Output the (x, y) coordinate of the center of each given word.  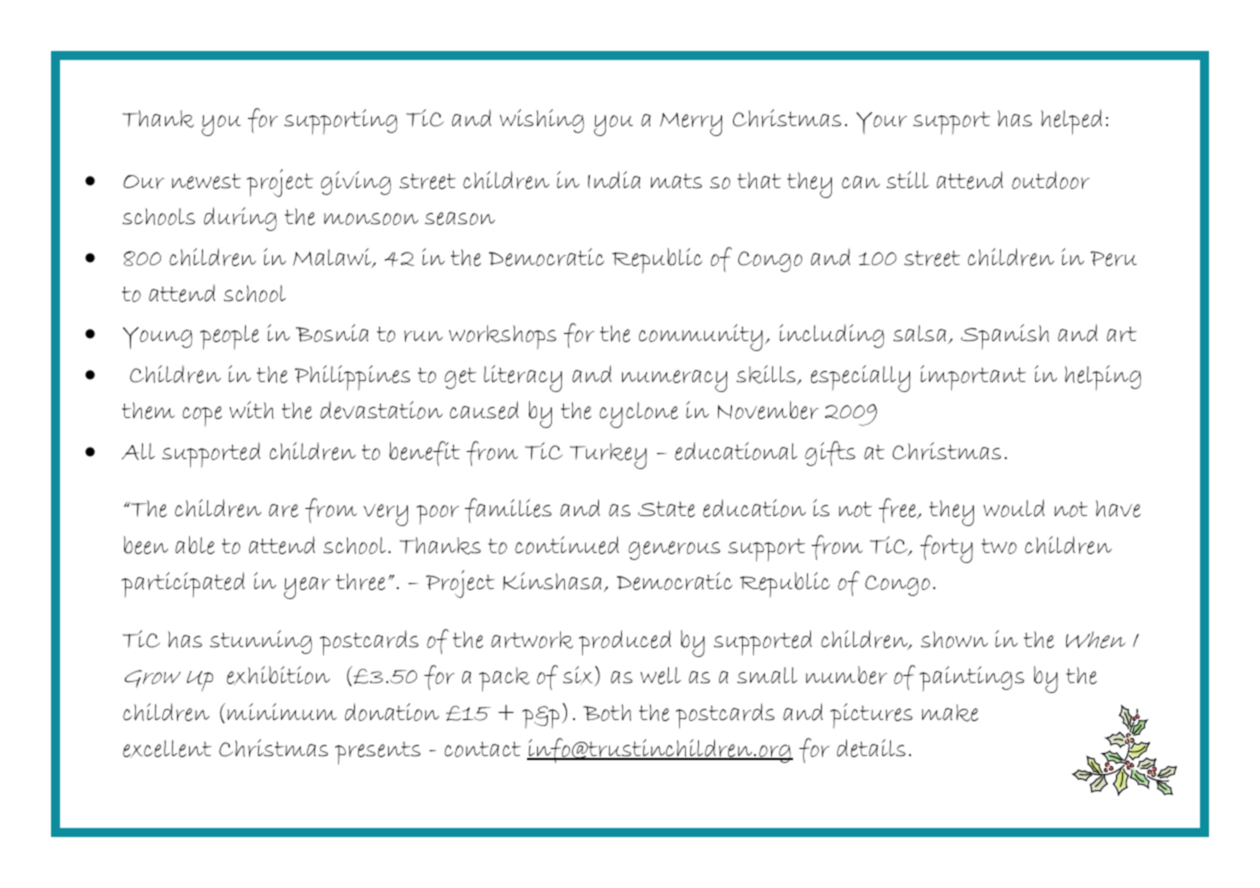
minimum (282, 711)
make (950, 713)
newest (206, 181)
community (701, 337)
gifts (830, 453)
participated (183, 584)
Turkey (608, 456)
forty (946, 549)
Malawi (333, 258)
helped (1071, 122)
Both (607, 712)
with (251, 410)
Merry (691, 124)
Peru (1113, 258)
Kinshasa (552, 581)
